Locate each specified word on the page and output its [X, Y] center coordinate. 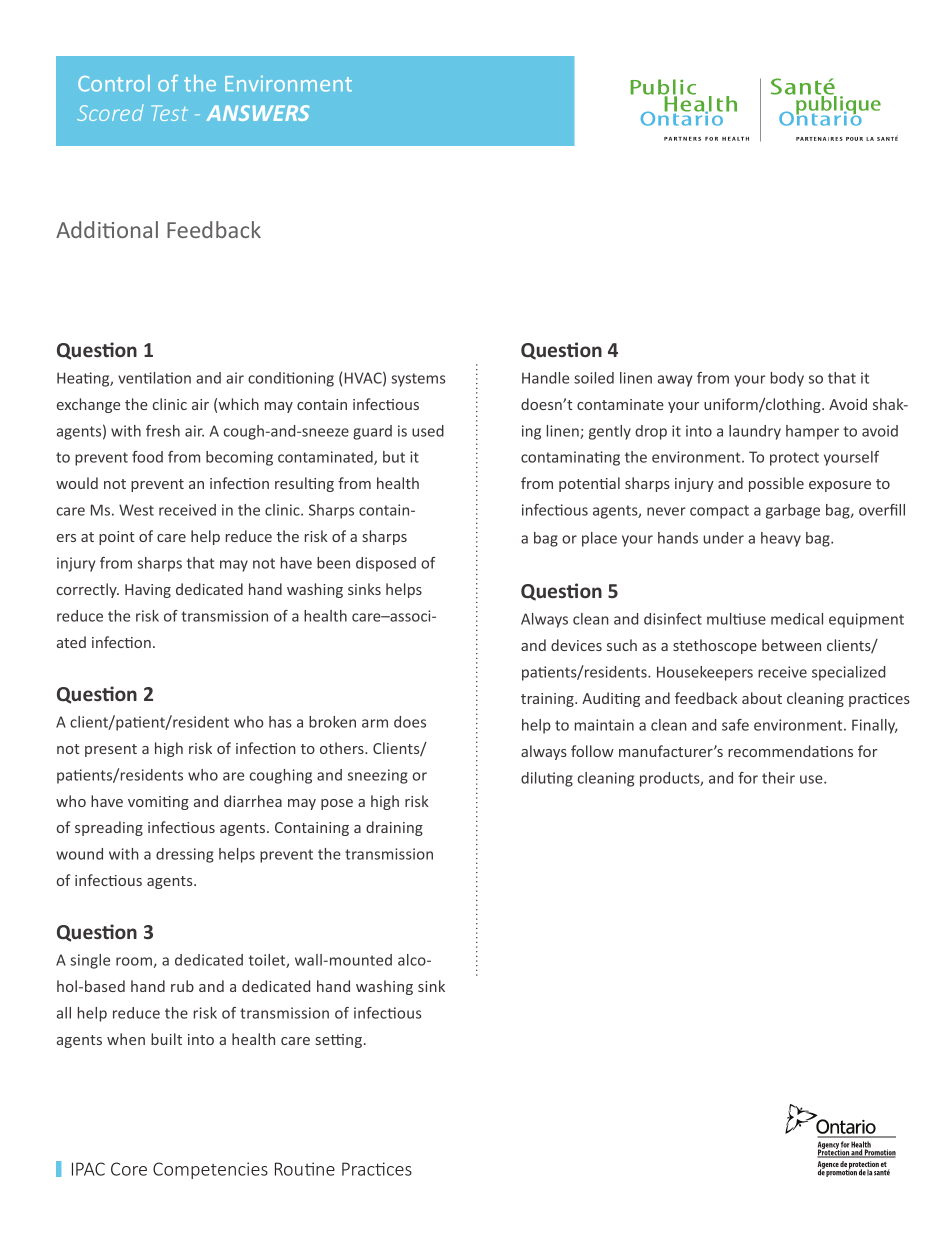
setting [338, 1041]
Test [170, 113]
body [787, 379]
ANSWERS [257, 113]
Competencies [210, 1170]
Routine [305, 1169]
